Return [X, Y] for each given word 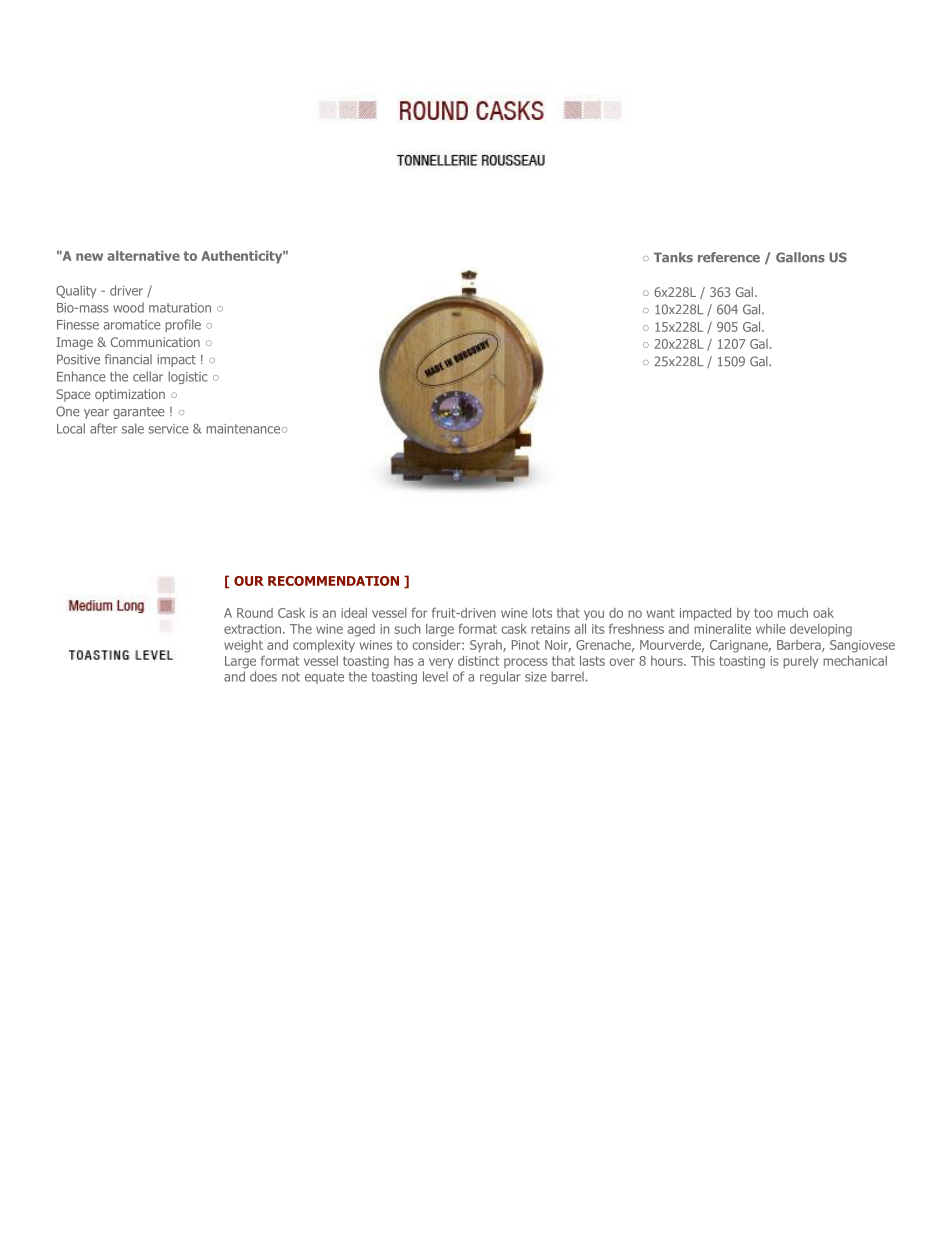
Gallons [800, 257]
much [793, 613]
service [169, 429]
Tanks [673, 257]
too [763, 613]
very [441, 663]
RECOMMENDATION [333, 581]
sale [133, 428]
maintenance [244, 429]
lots [542, 613]
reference [729, 257]
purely [800, 662]
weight [243, 646]
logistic [188, 377]
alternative [143, 256]
